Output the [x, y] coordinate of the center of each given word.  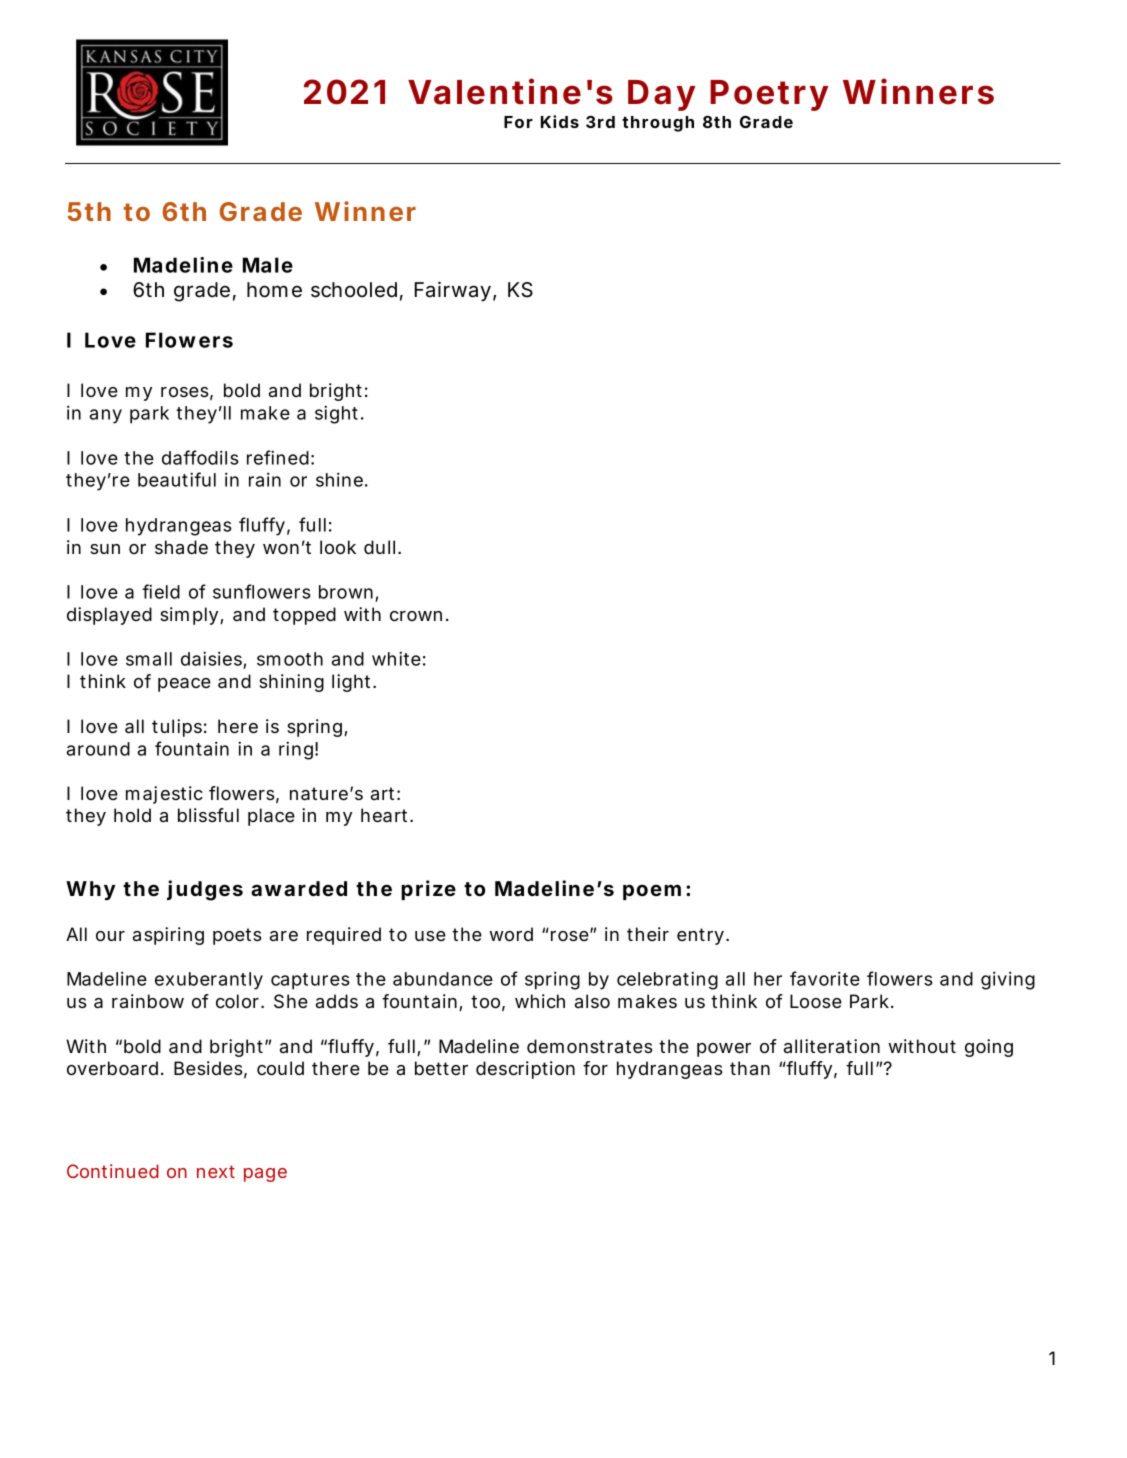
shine [339, 480]
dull [379, 547]
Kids [560, 121]
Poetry [769, 95]
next [216, 1171]
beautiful [177, 479]
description [525, 1070]
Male [268, 265]
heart [386, 815]
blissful [208, 815]
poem [652, 892]
